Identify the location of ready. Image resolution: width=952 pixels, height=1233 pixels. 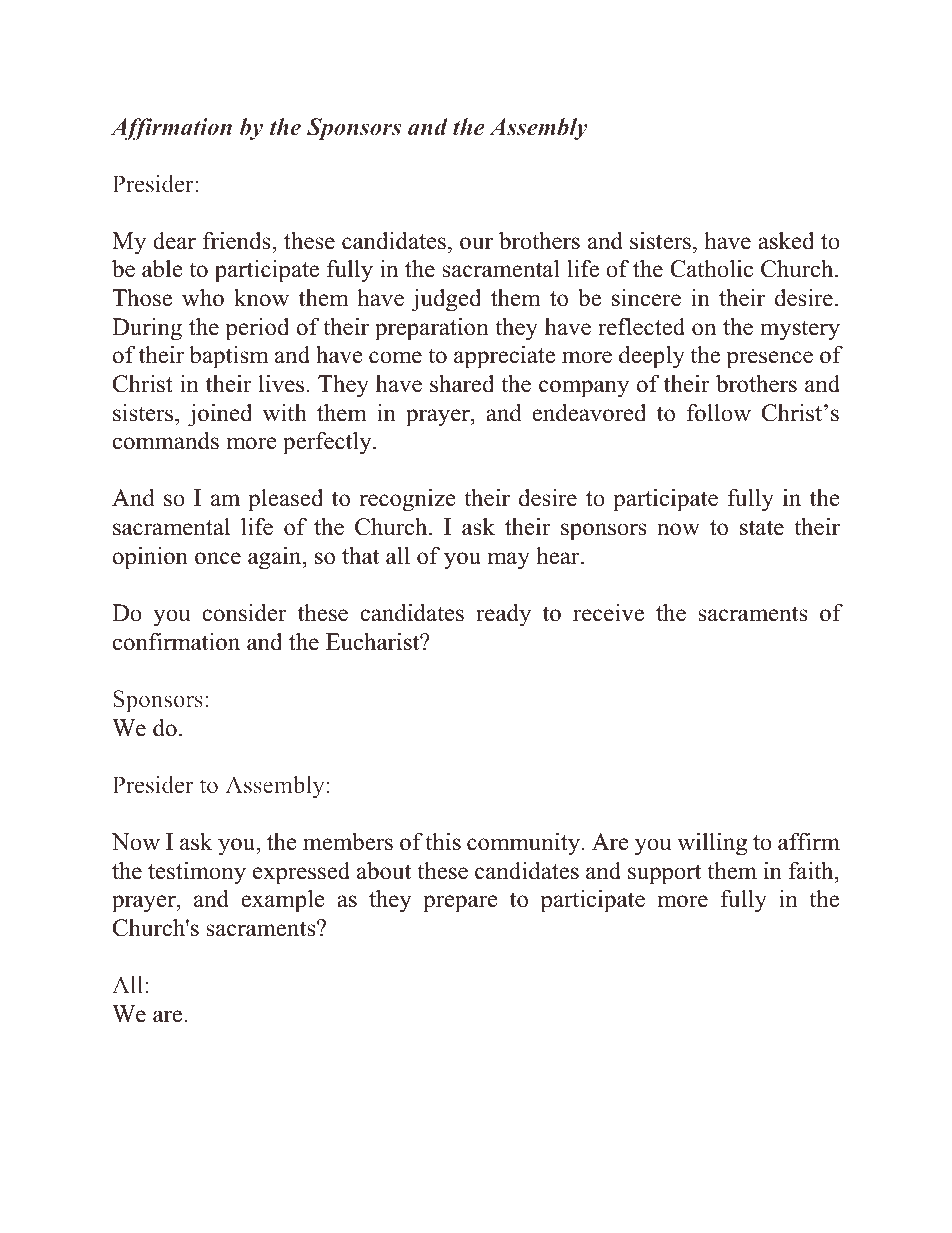
(503, 615).
